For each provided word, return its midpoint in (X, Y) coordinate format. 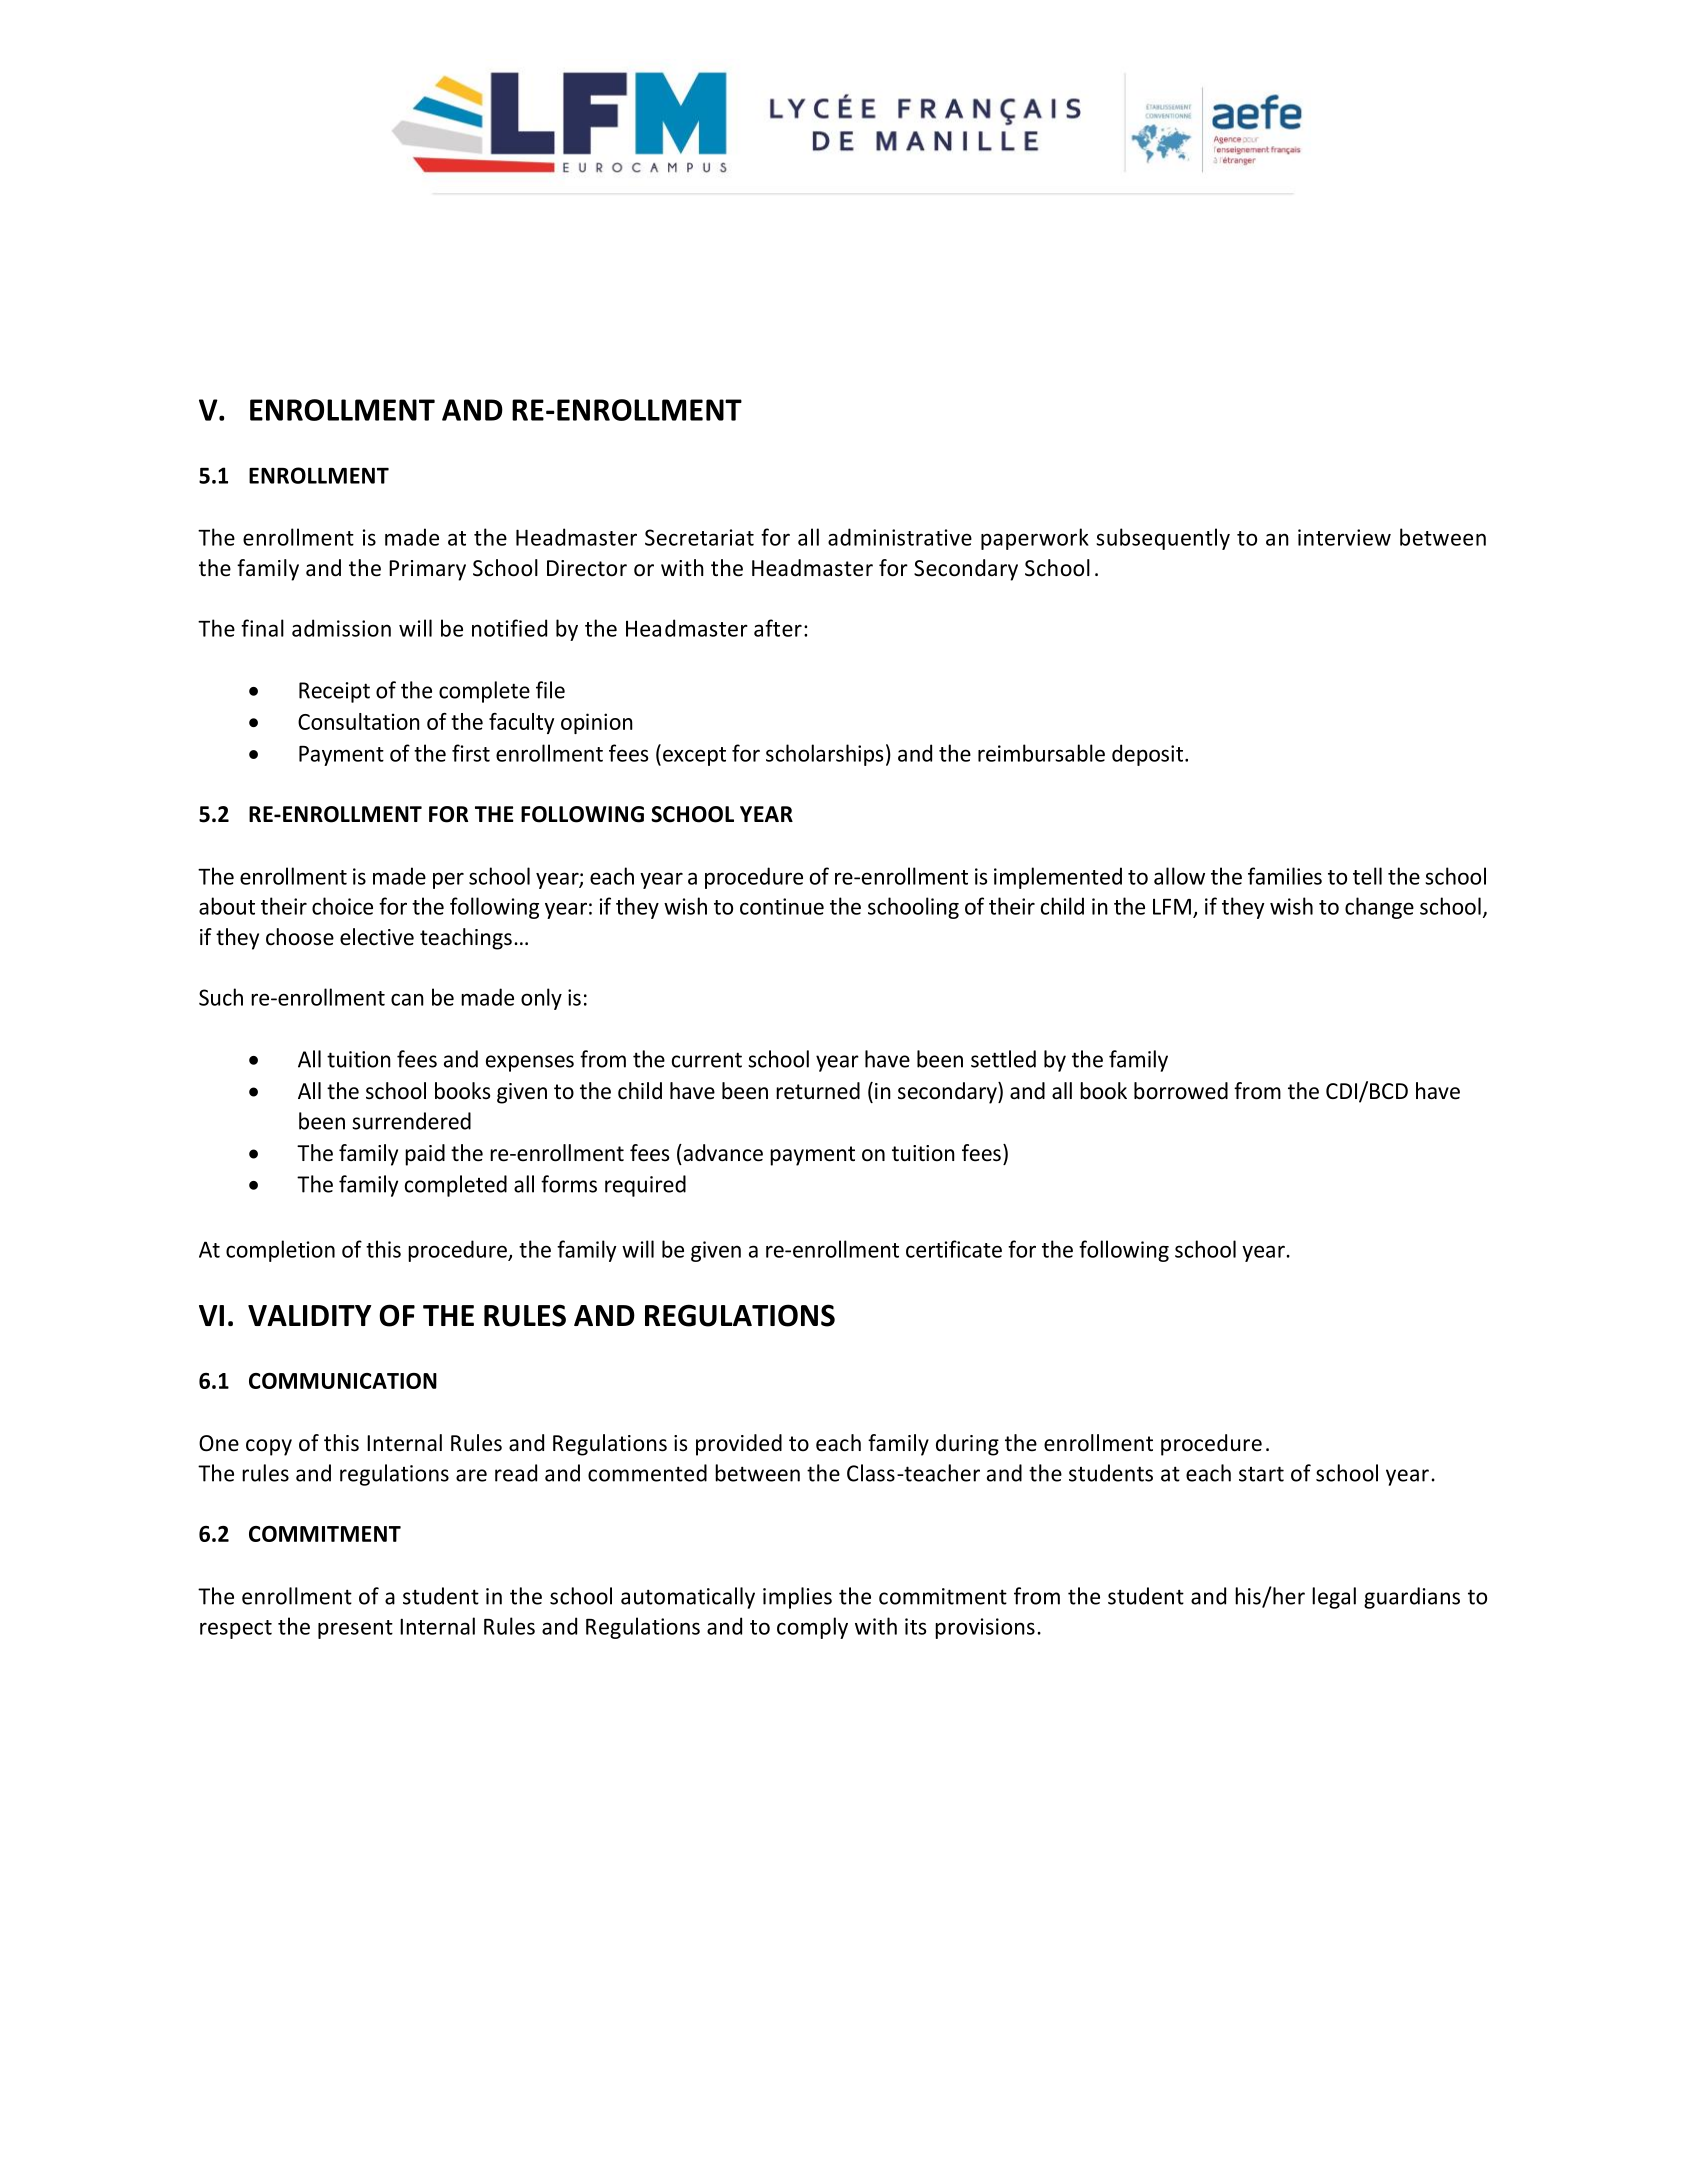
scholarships (824, 755)
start (1261, 1474)
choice (342, 906)
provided (739, 1445)
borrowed (1181, 1091)
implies (797, 1598)
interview (1344, 537)
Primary (427, 570)
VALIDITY (309, 1315)
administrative (900, 537)
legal (1334, 1598)
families (1285, 876)
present (355, 1629)
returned (818, 1091)
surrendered (411, 1121)
